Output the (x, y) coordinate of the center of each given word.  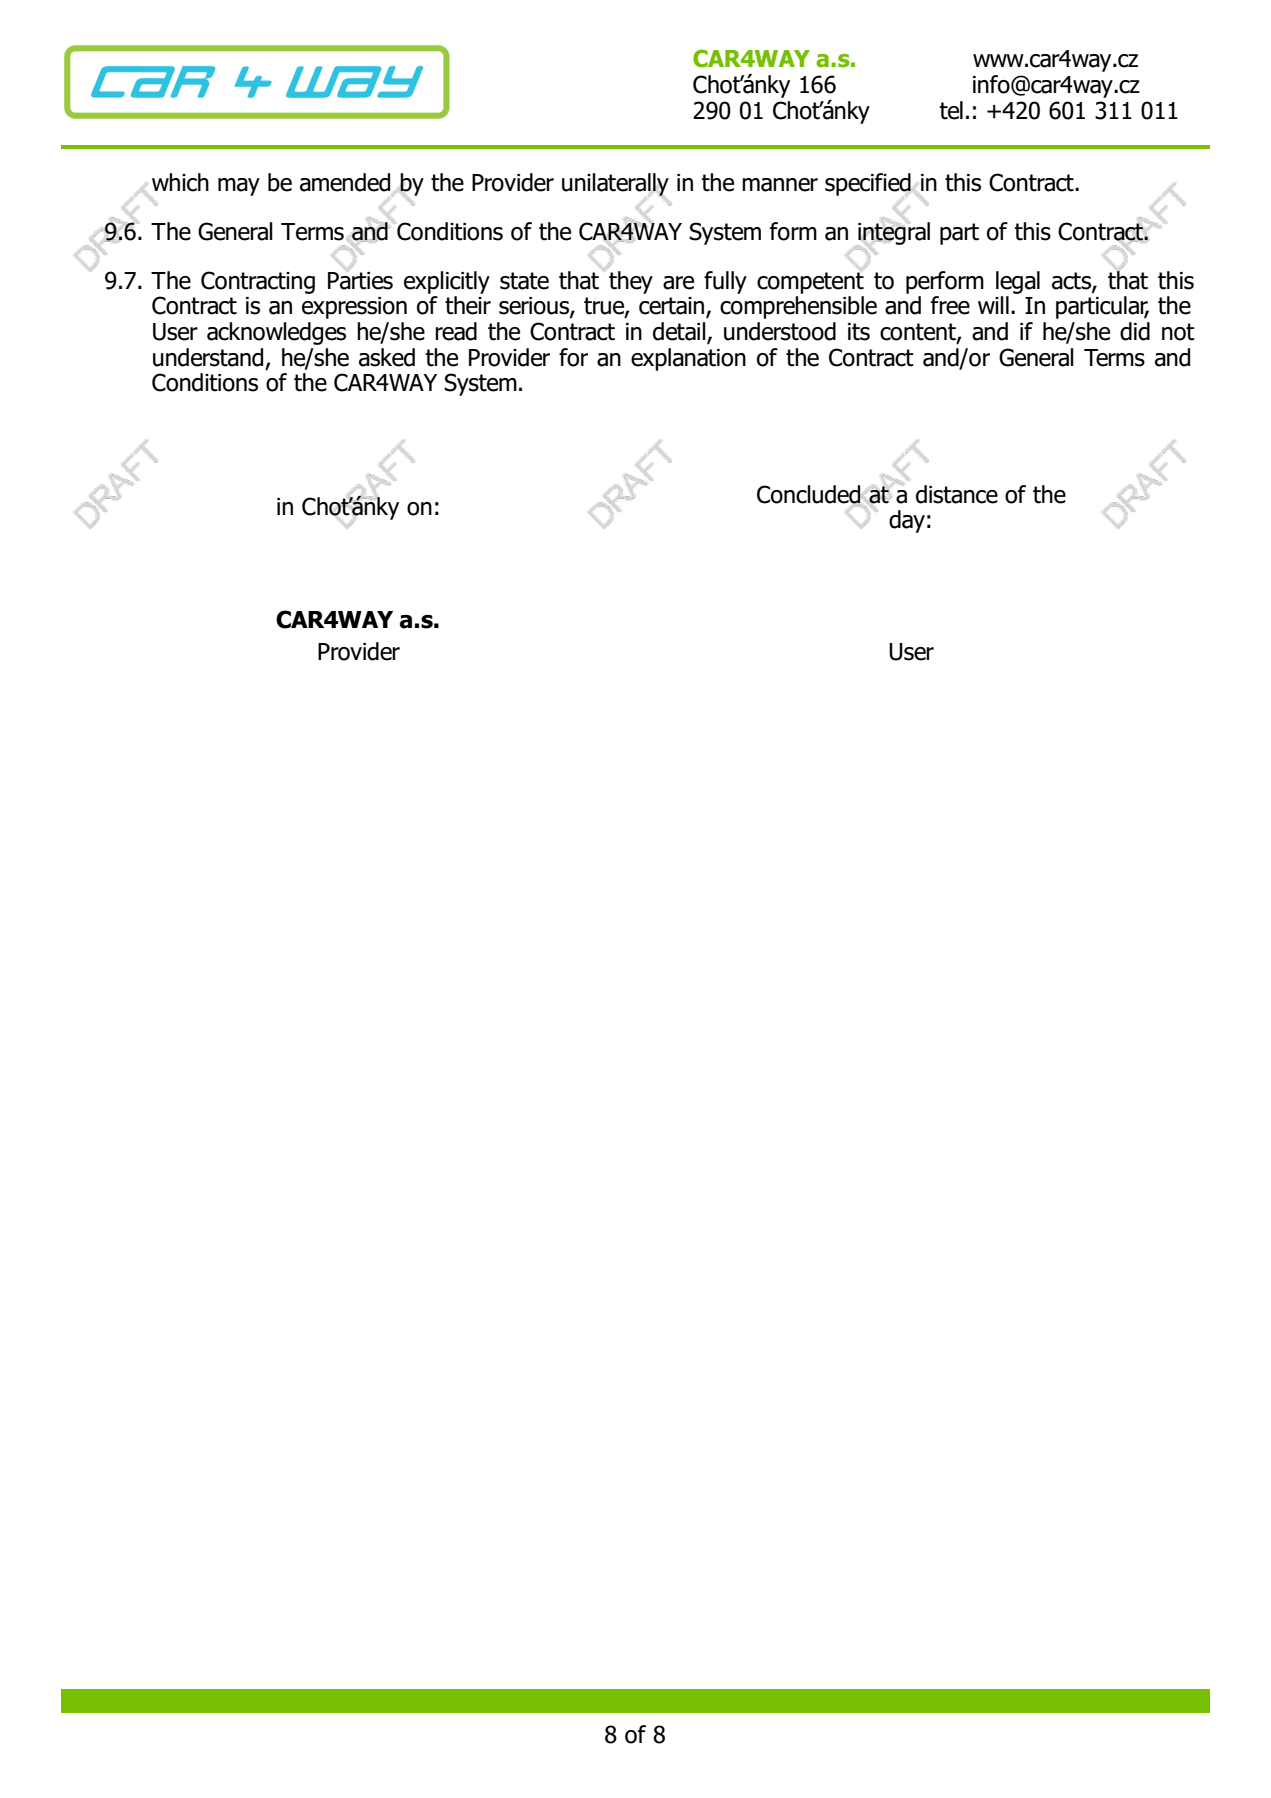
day (907, 521)
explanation (688, 359)
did (1135, 331)
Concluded (810, 494)
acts (1072, 281)
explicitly (447, 282)
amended (345, 182)
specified (868, 185)
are (678, 283)
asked (387, 357)
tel (951, 110)
